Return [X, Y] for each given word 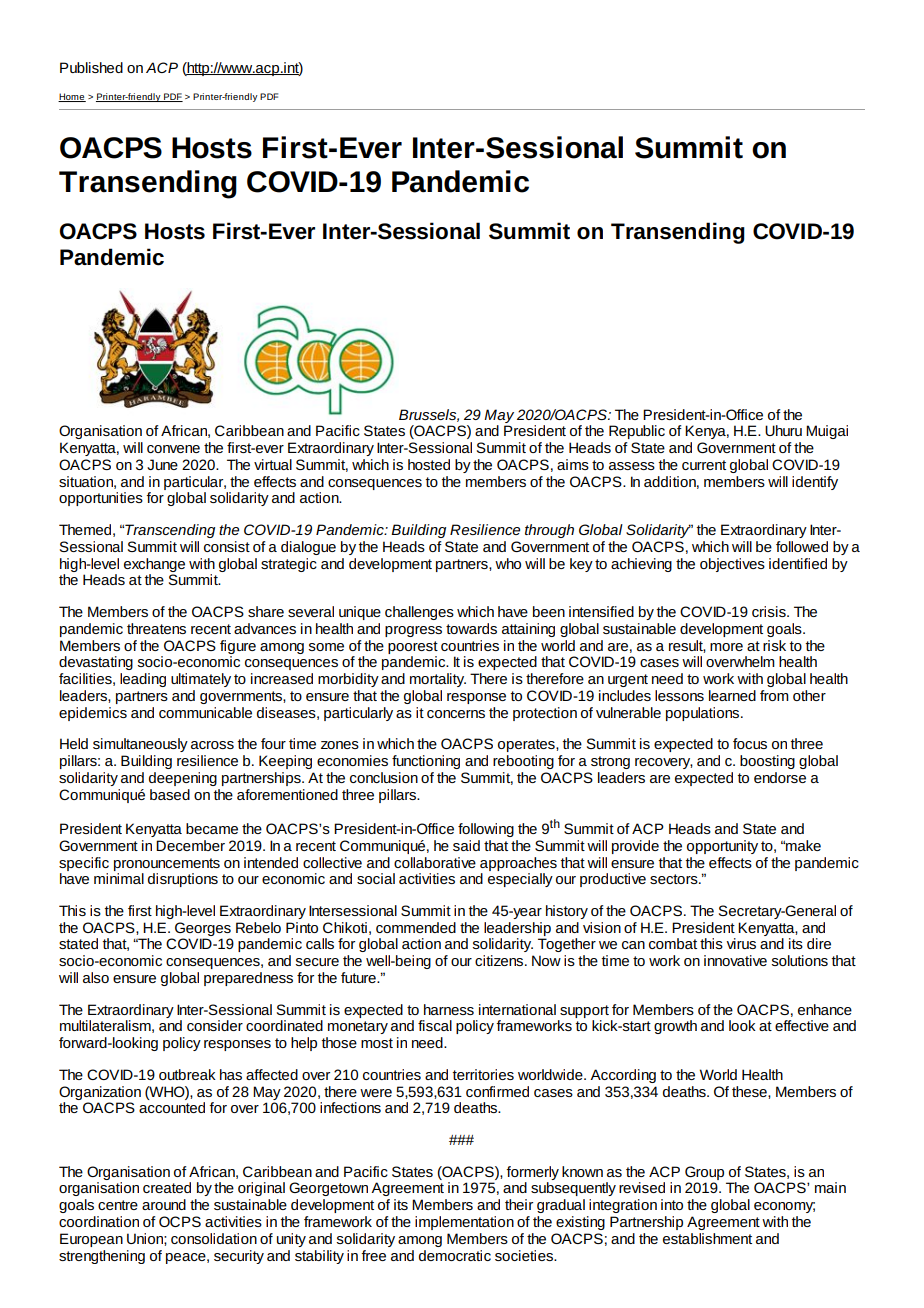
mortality [438, 680]
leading [143, 680]
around [164, 1204]
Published [91, 67]
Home [72, 97]
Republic [637, 432]
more [726, 647]
